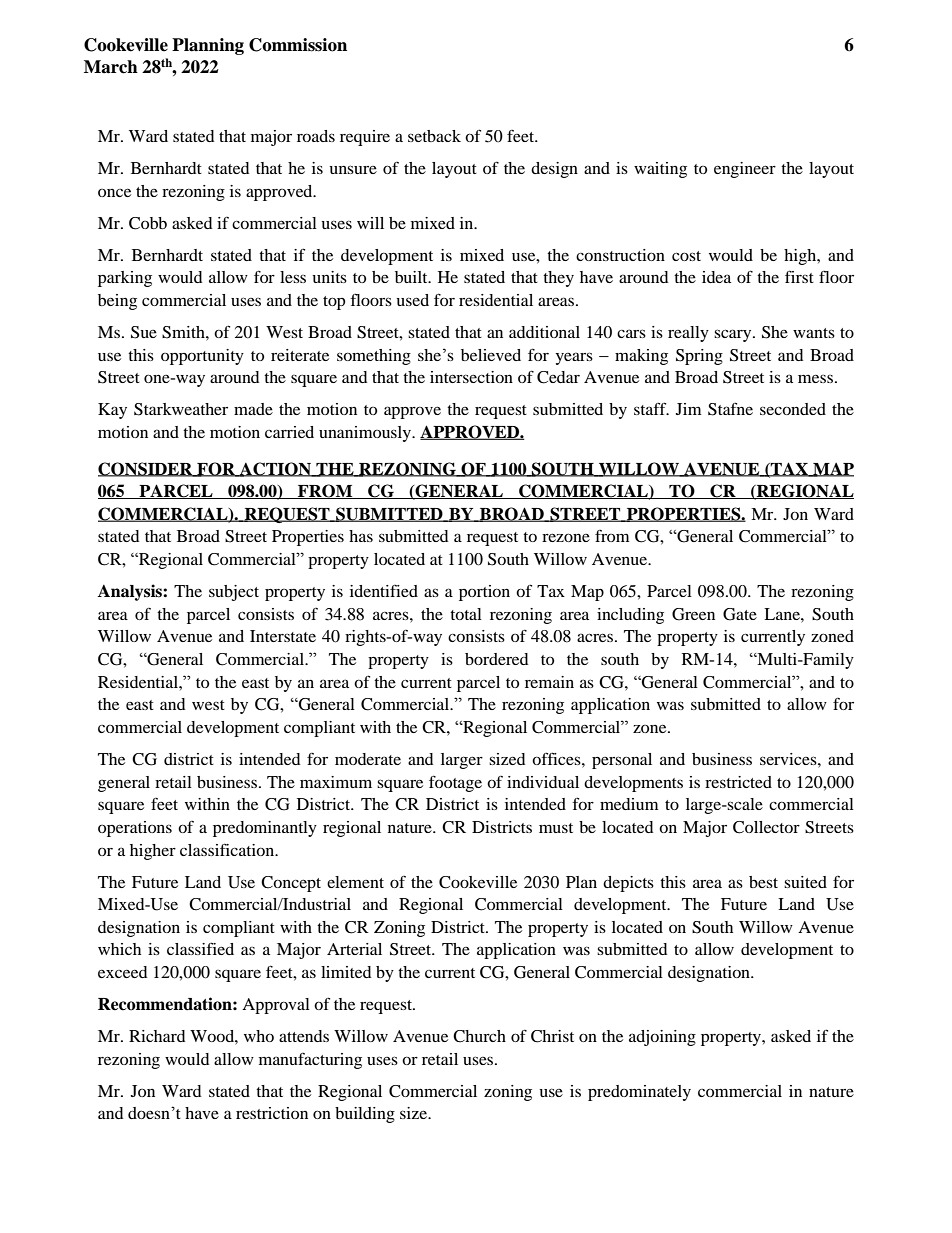 The width and height of the document is (952, 1233). What do you see at coordinates (434, 136) in the document?
I see `setback` at bounding box center [434, 136].
